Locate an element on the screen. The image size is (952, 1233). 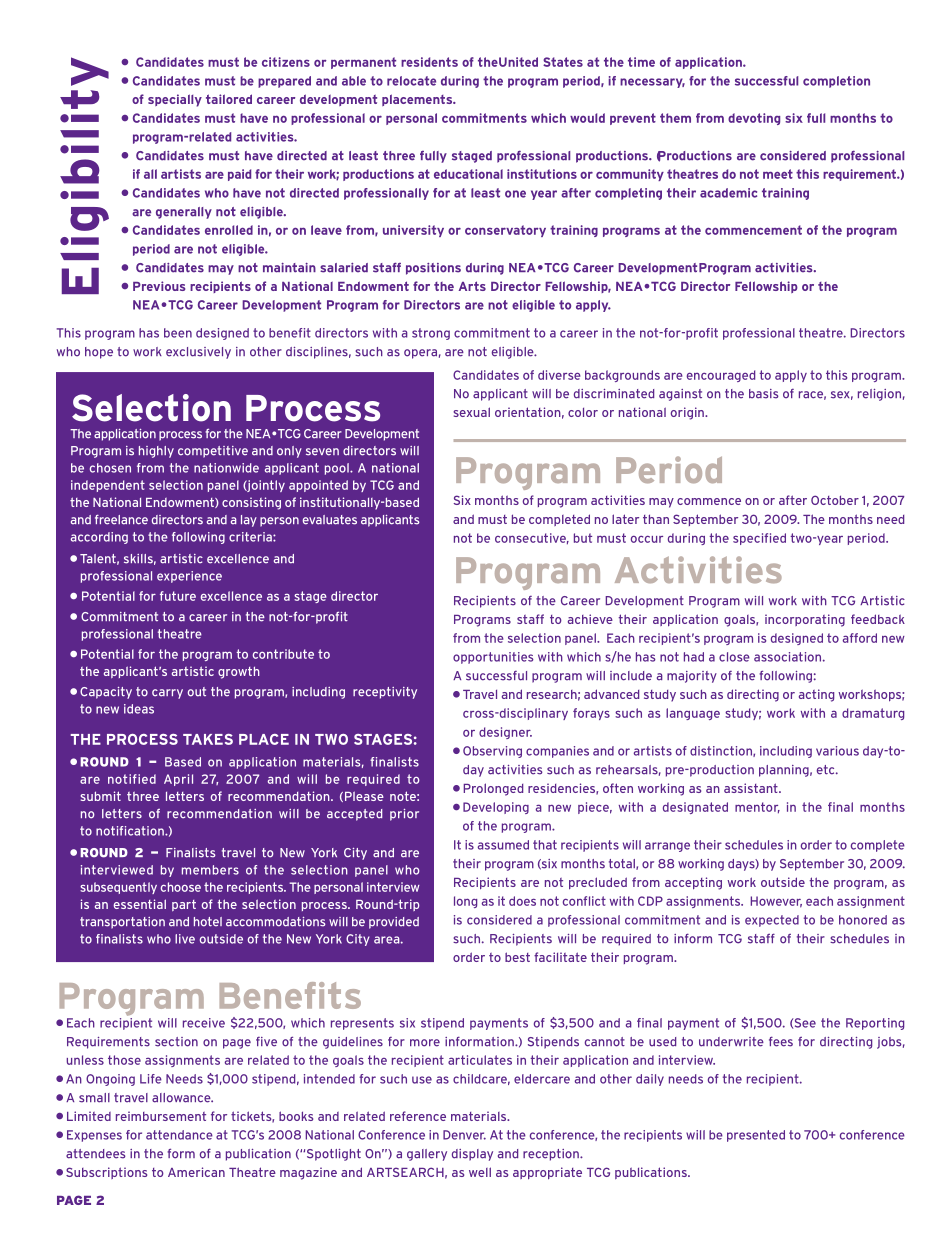
specially is located at coordinates (175, 100).
